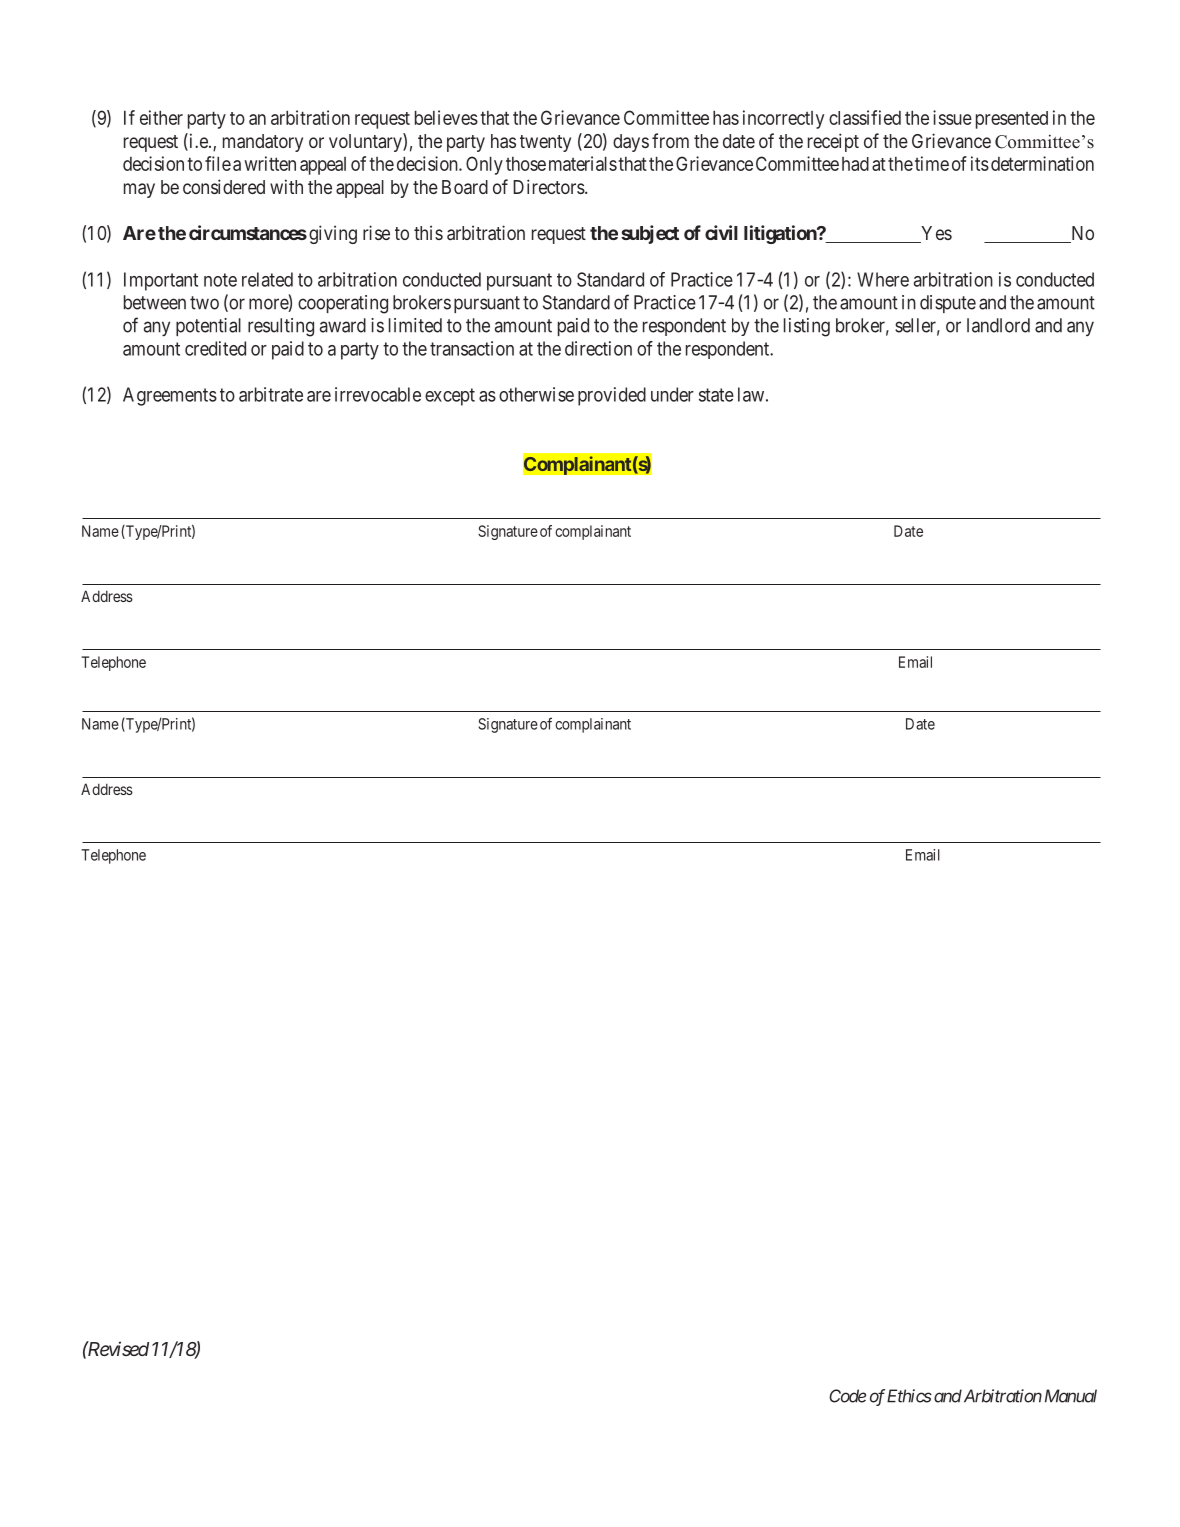 Image resolution: width=1180 pixels, height=1527 pixels. I want to click on Manual, so click(1071, 1396).
